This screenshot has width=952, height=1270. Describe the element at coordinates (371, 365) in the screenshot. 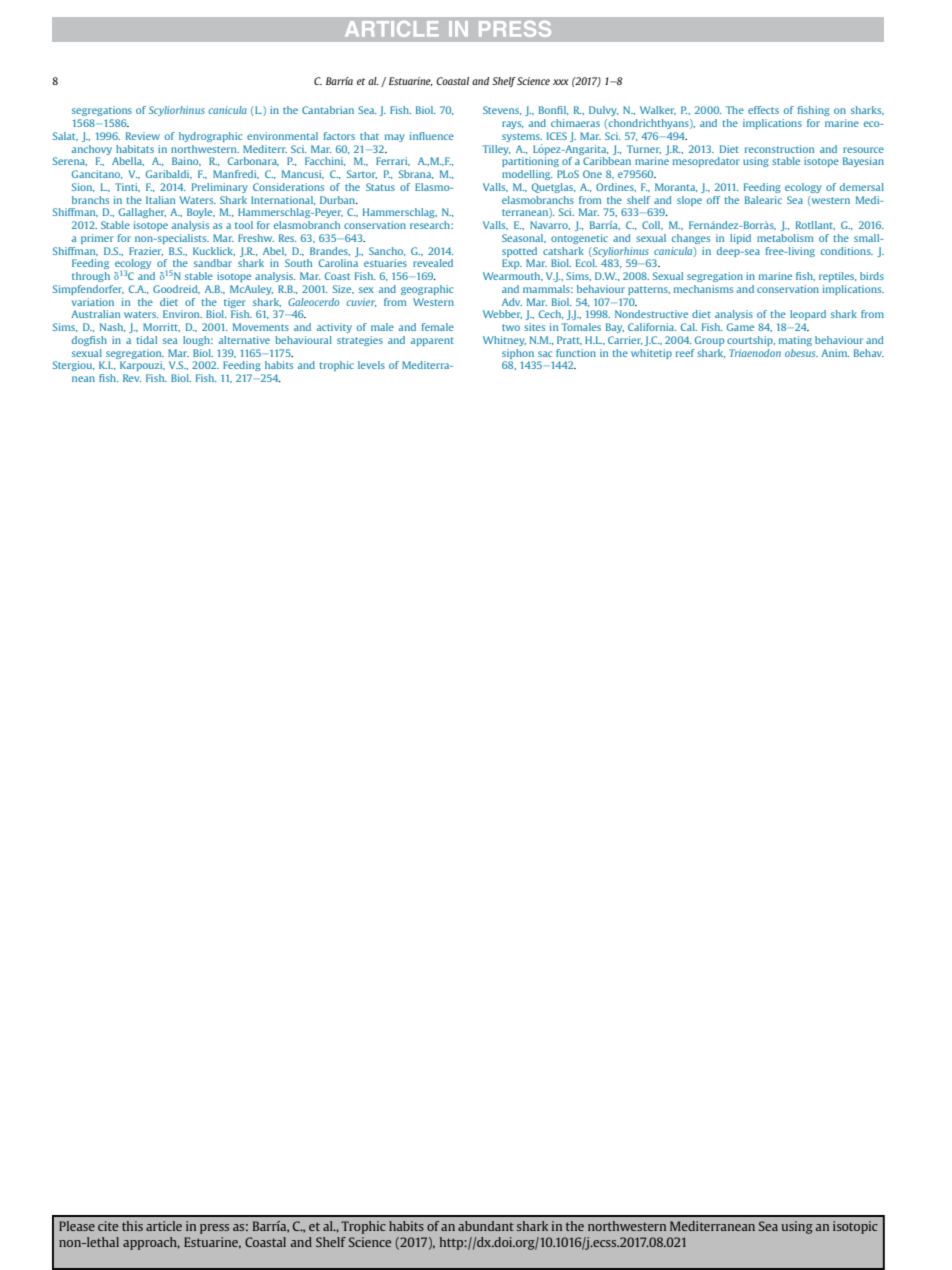

I see `levels` at that location.
